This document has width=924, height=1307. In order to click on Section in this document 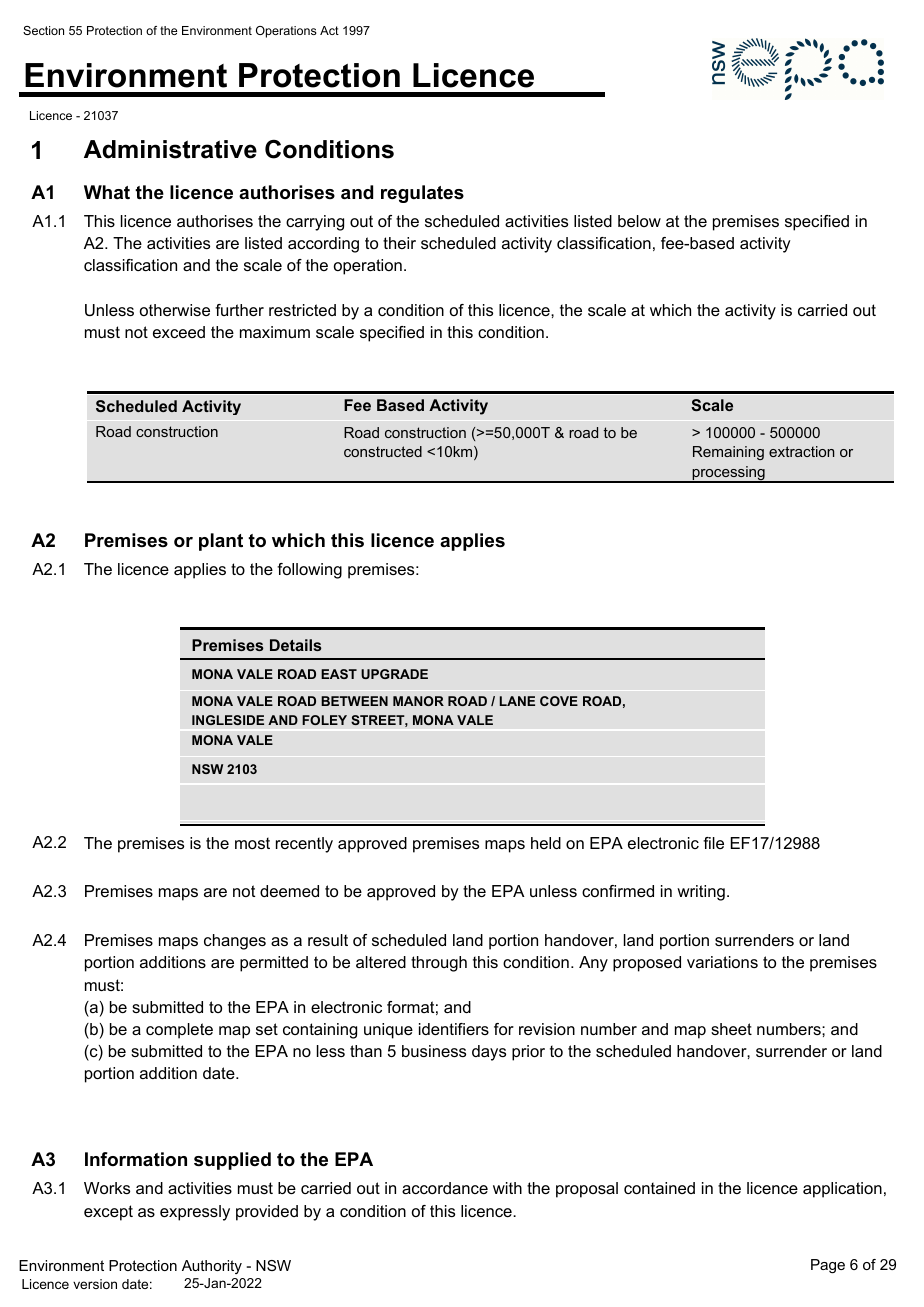, I will do `click(43, 30)`.
